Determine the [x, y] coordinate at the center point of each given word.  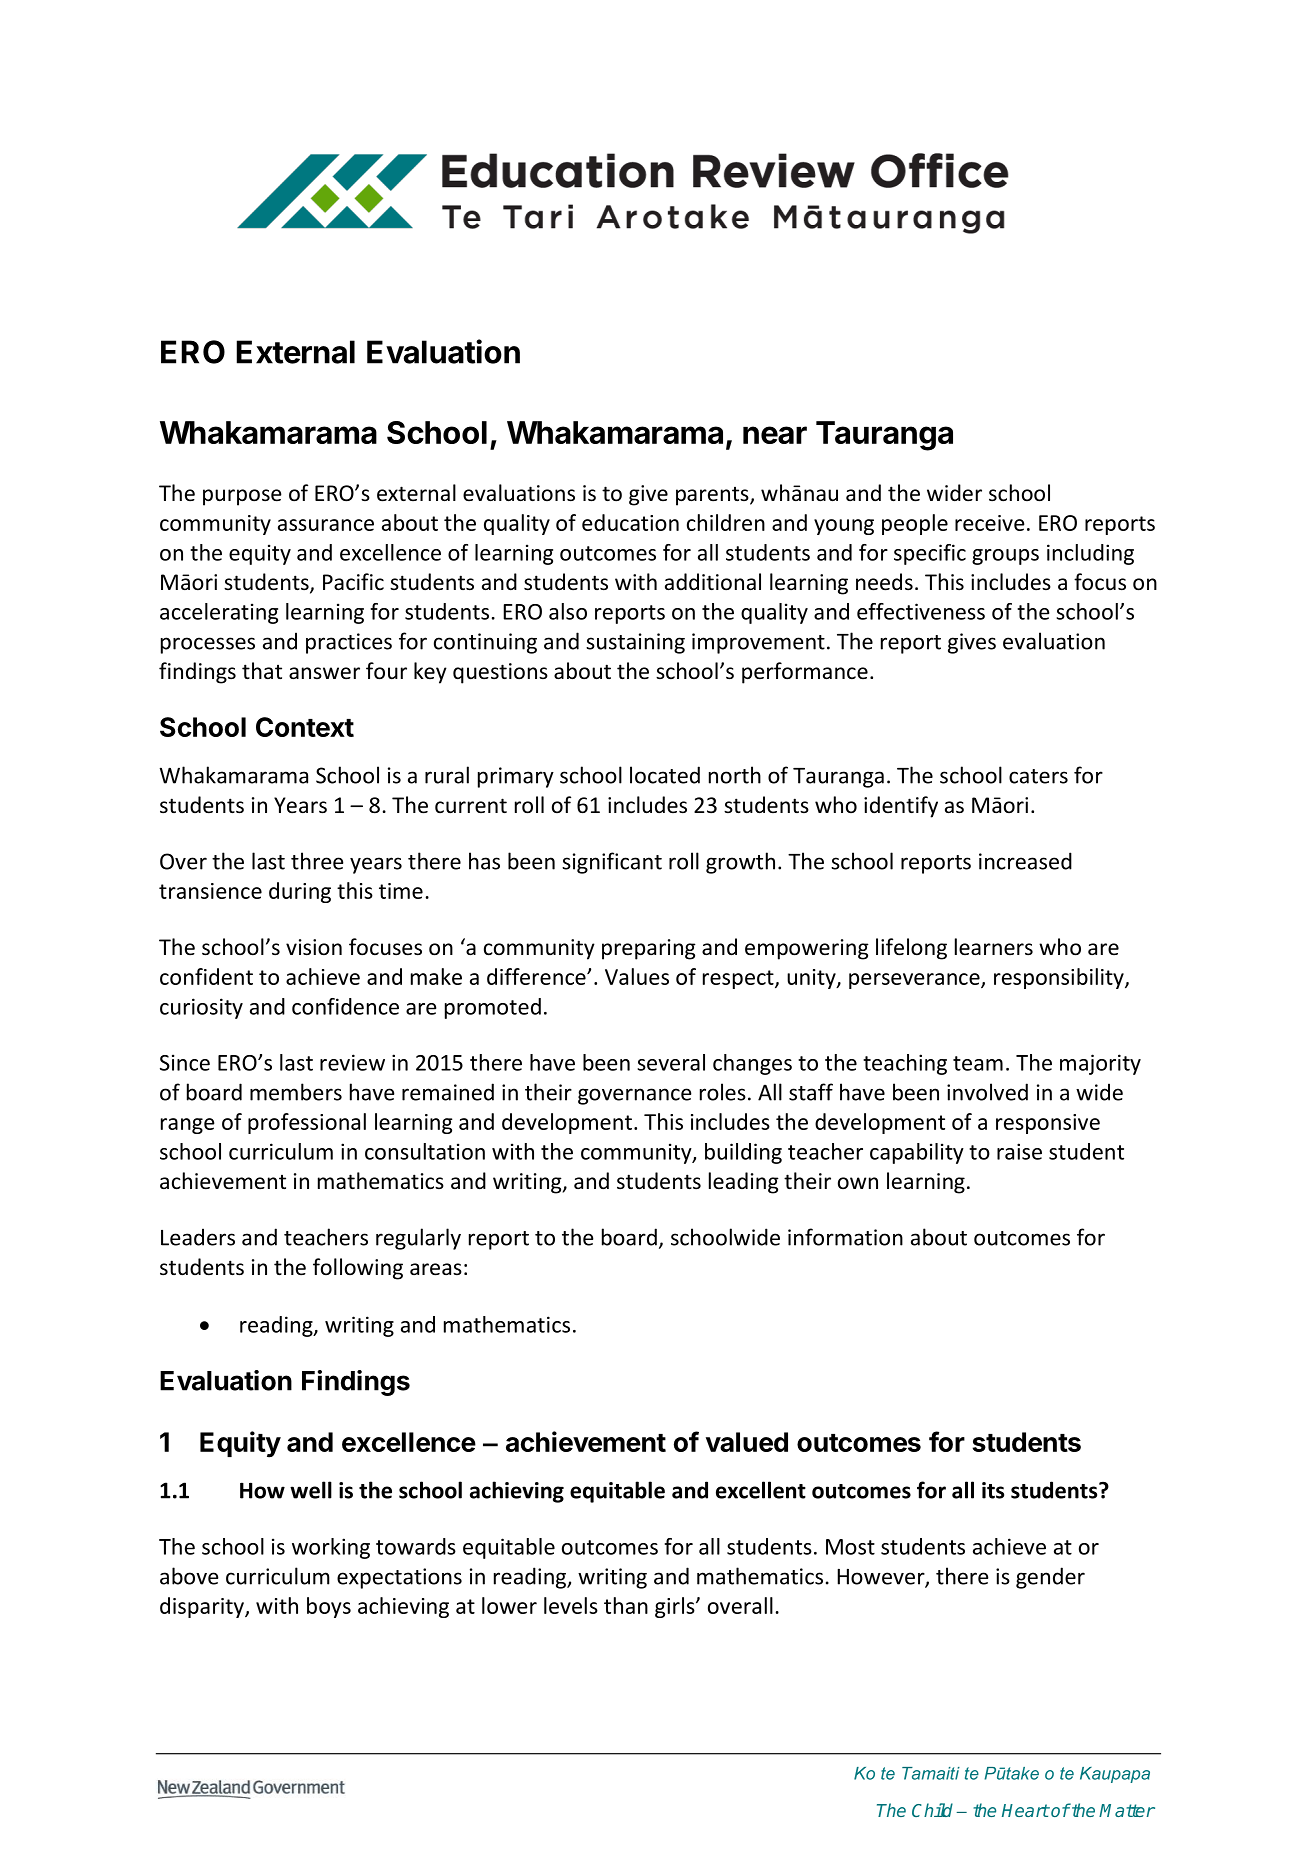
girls [676, 1607]
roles [723, 1092]
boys [329, 1607]
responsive [1048, 1124]
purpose [242, 497]
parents [713, 496]
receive [990, 523]
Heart [1025, 1810]
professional [307, 1123]
